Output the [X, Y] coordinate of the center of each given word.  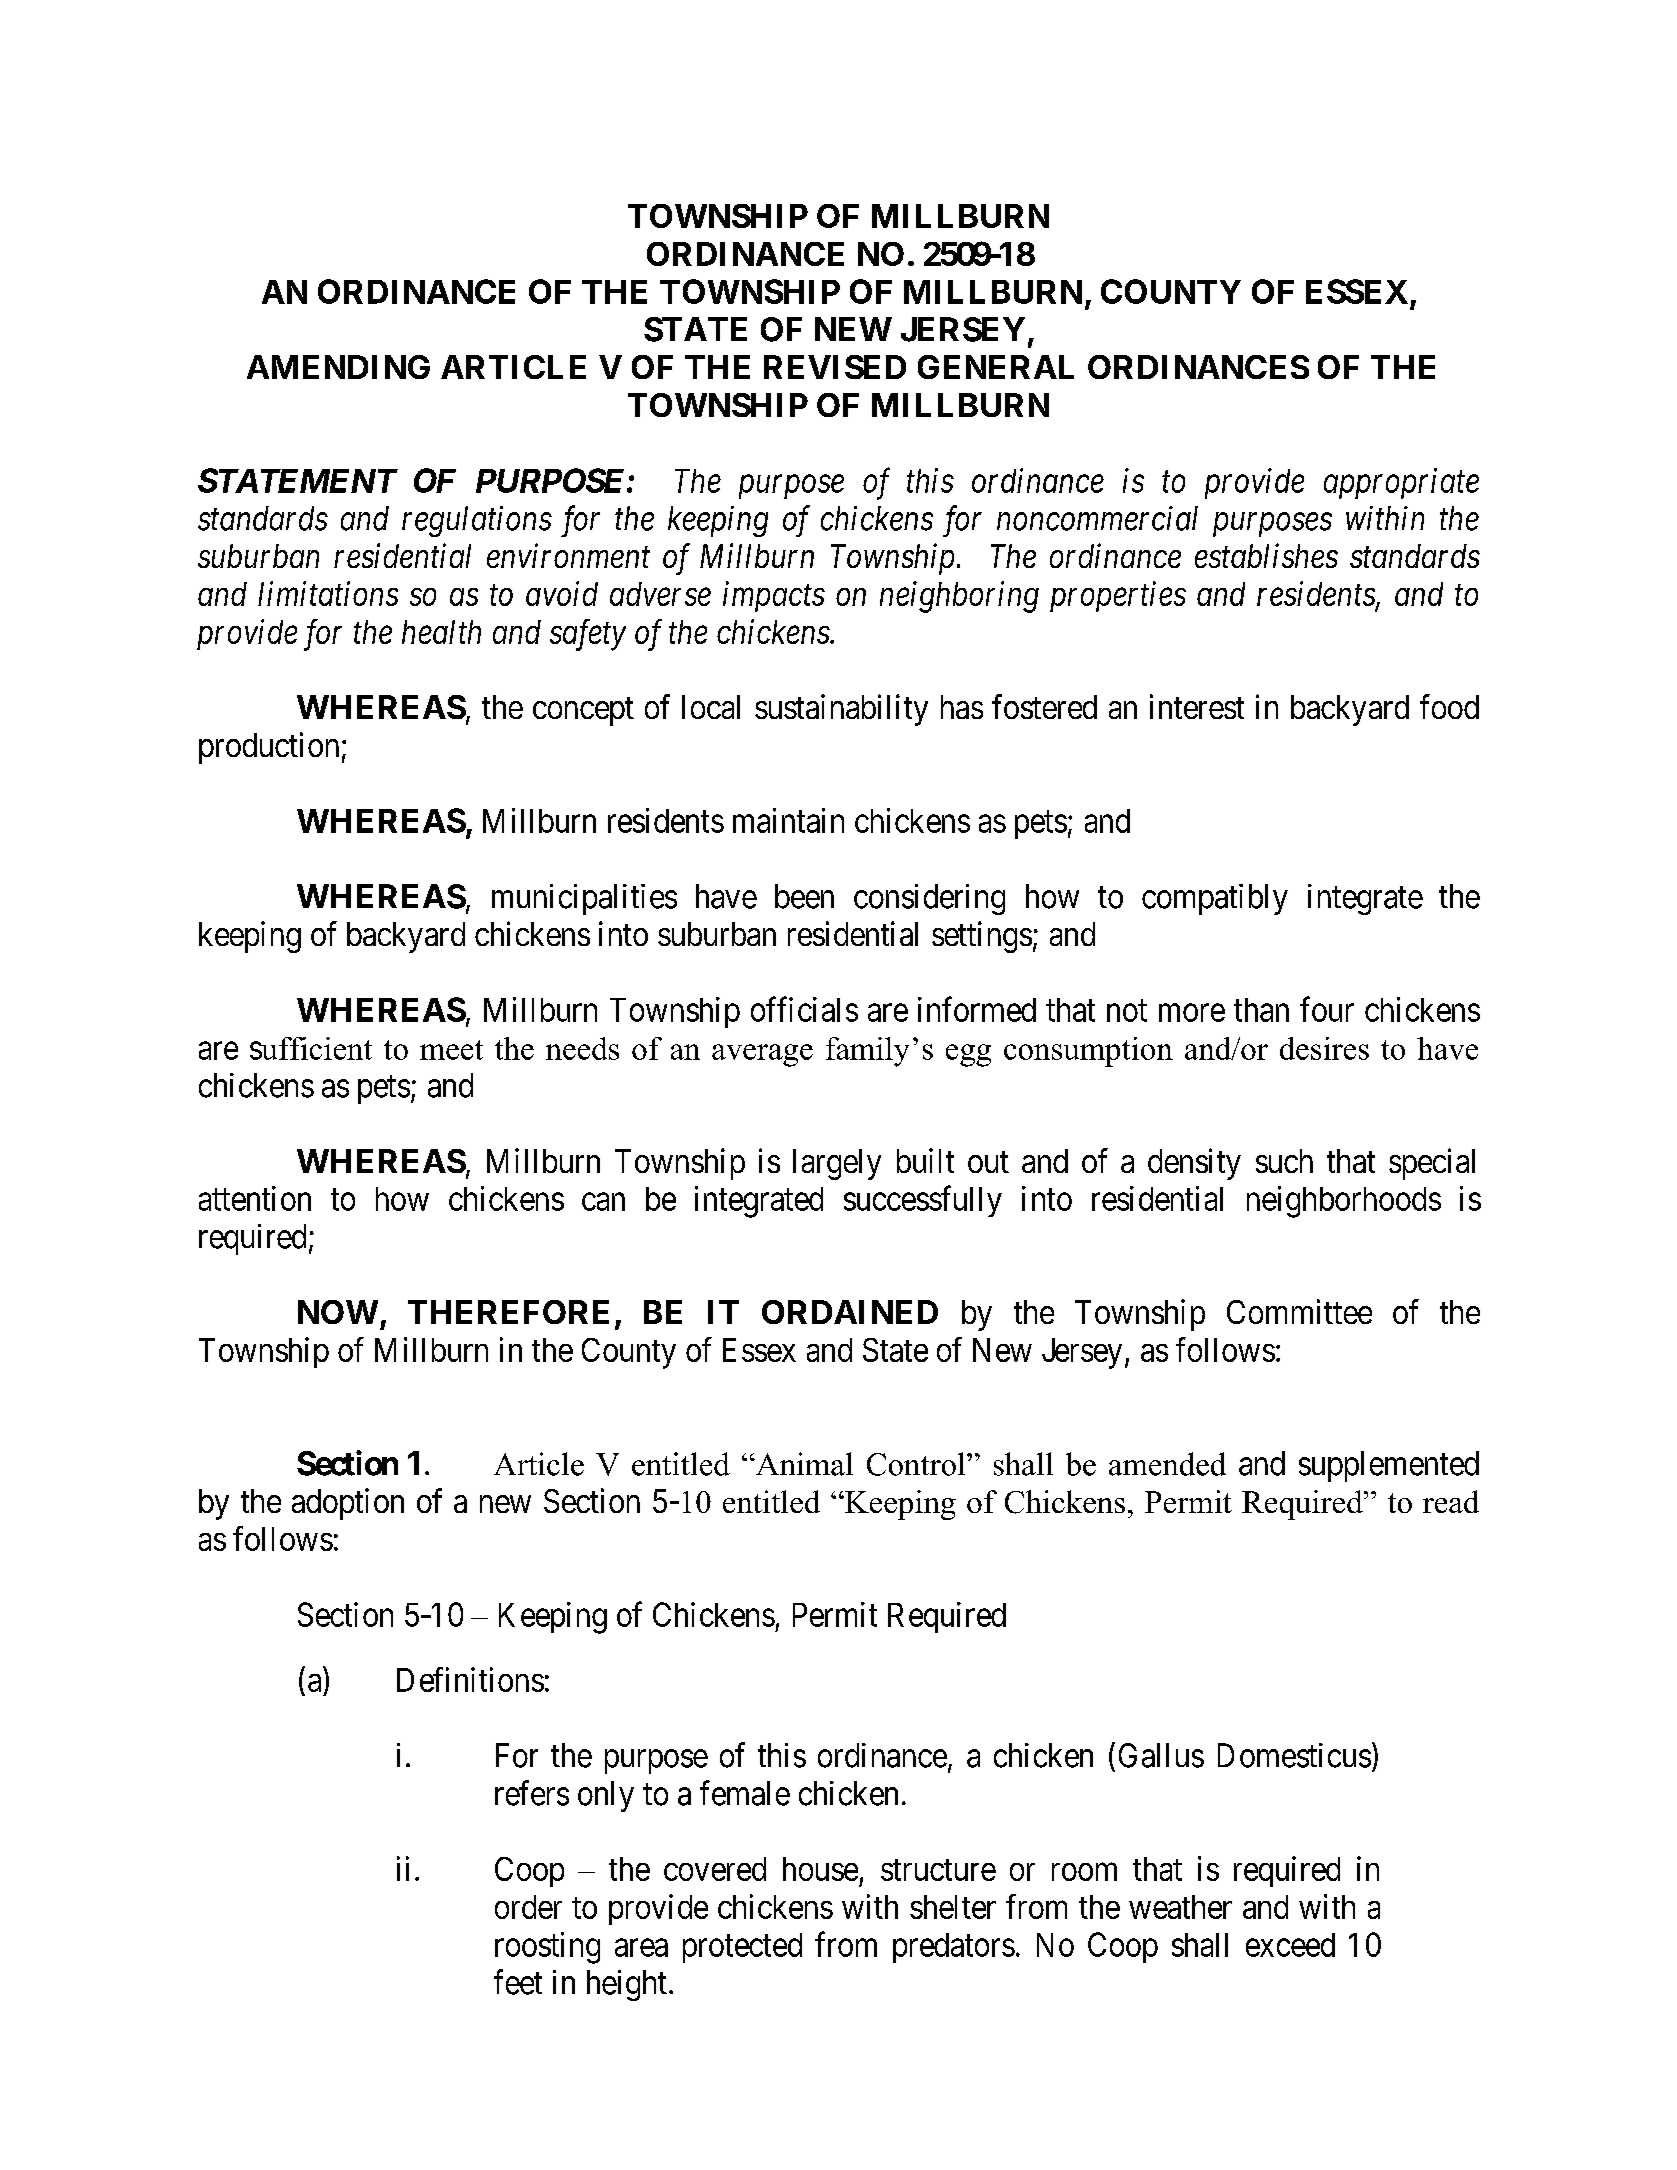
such [1284, 1161]
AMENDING [338, 367]
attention [255, 1198]
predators [954, 1948]
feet [518, 1982]
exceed [1290, 1945]
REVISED [835, 367]
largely [837, 1164]
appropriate [1401, 483]
